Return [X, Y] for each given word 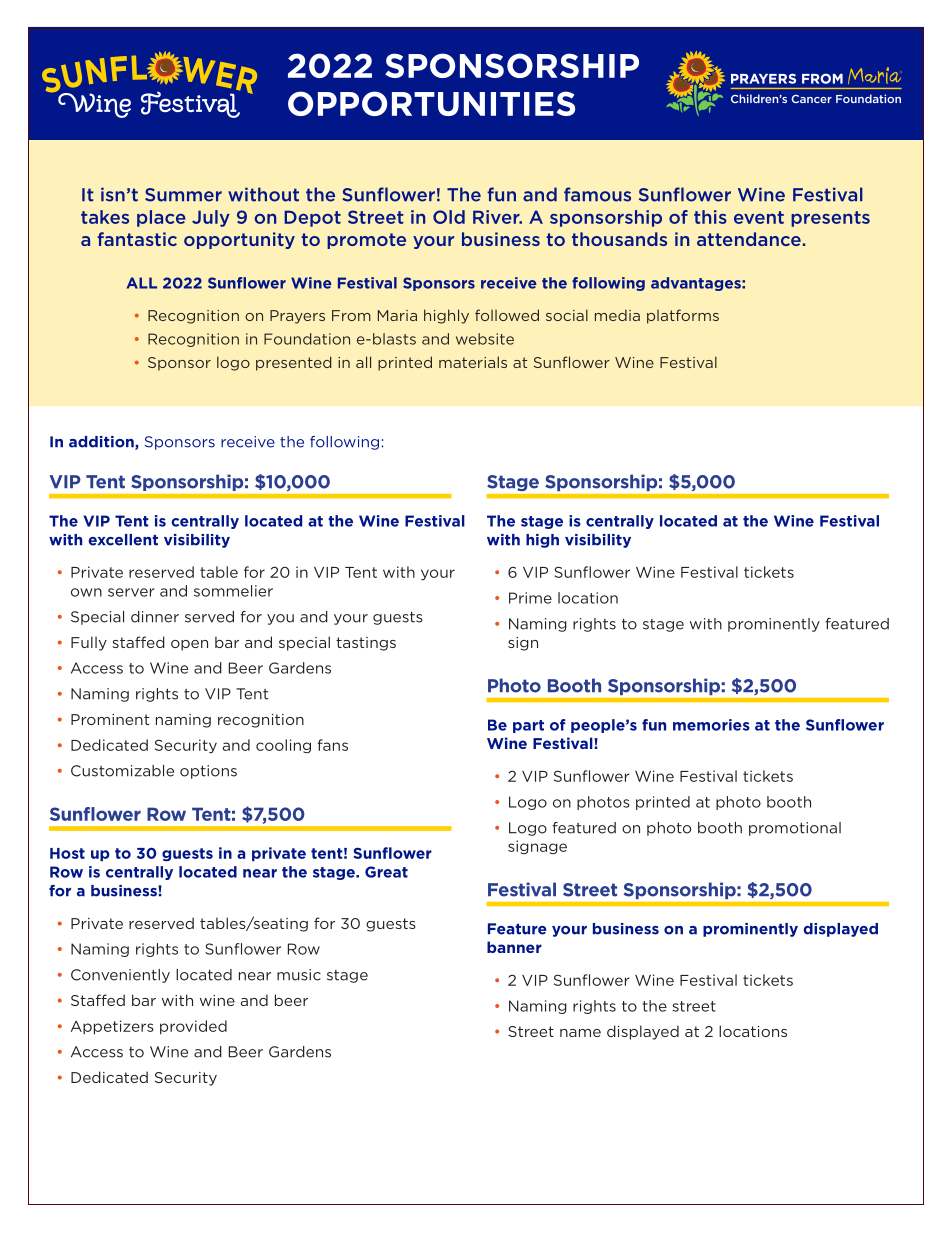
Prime [530, 598]
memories [711, 725]
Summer [183, 195]
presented [293, 363]
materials [473, 362]
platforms [683, 316]
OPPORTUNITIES [431, 103]
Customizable [122, 771]
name [580, 1033]
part [528, 726]
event [759, 217]
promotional [795, 829]
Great [386, 872]
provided [193, 1027]
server [131, 592]
